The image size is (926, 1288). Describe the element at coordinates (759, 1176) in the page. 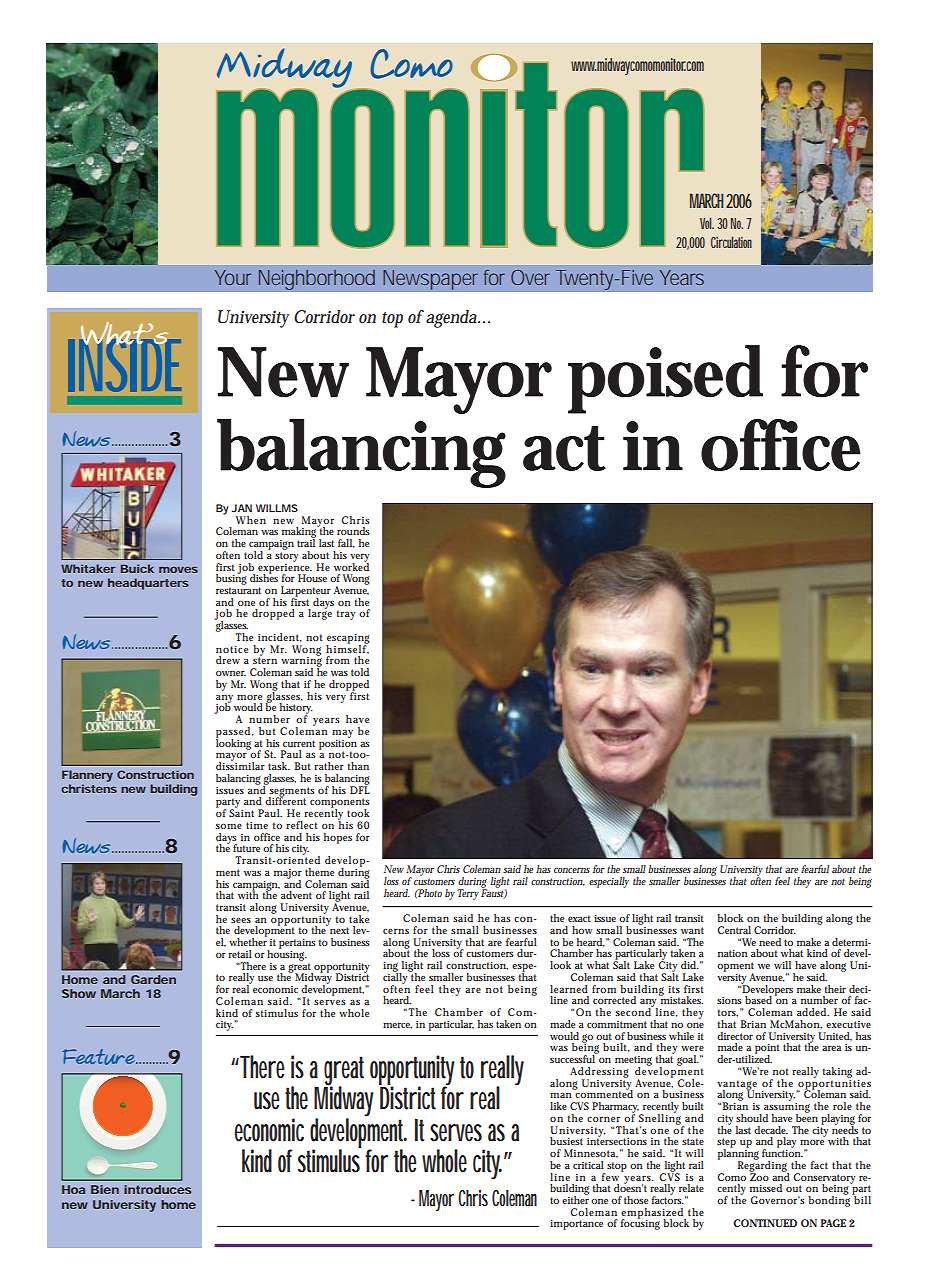

I see `Zoo` at that location.
